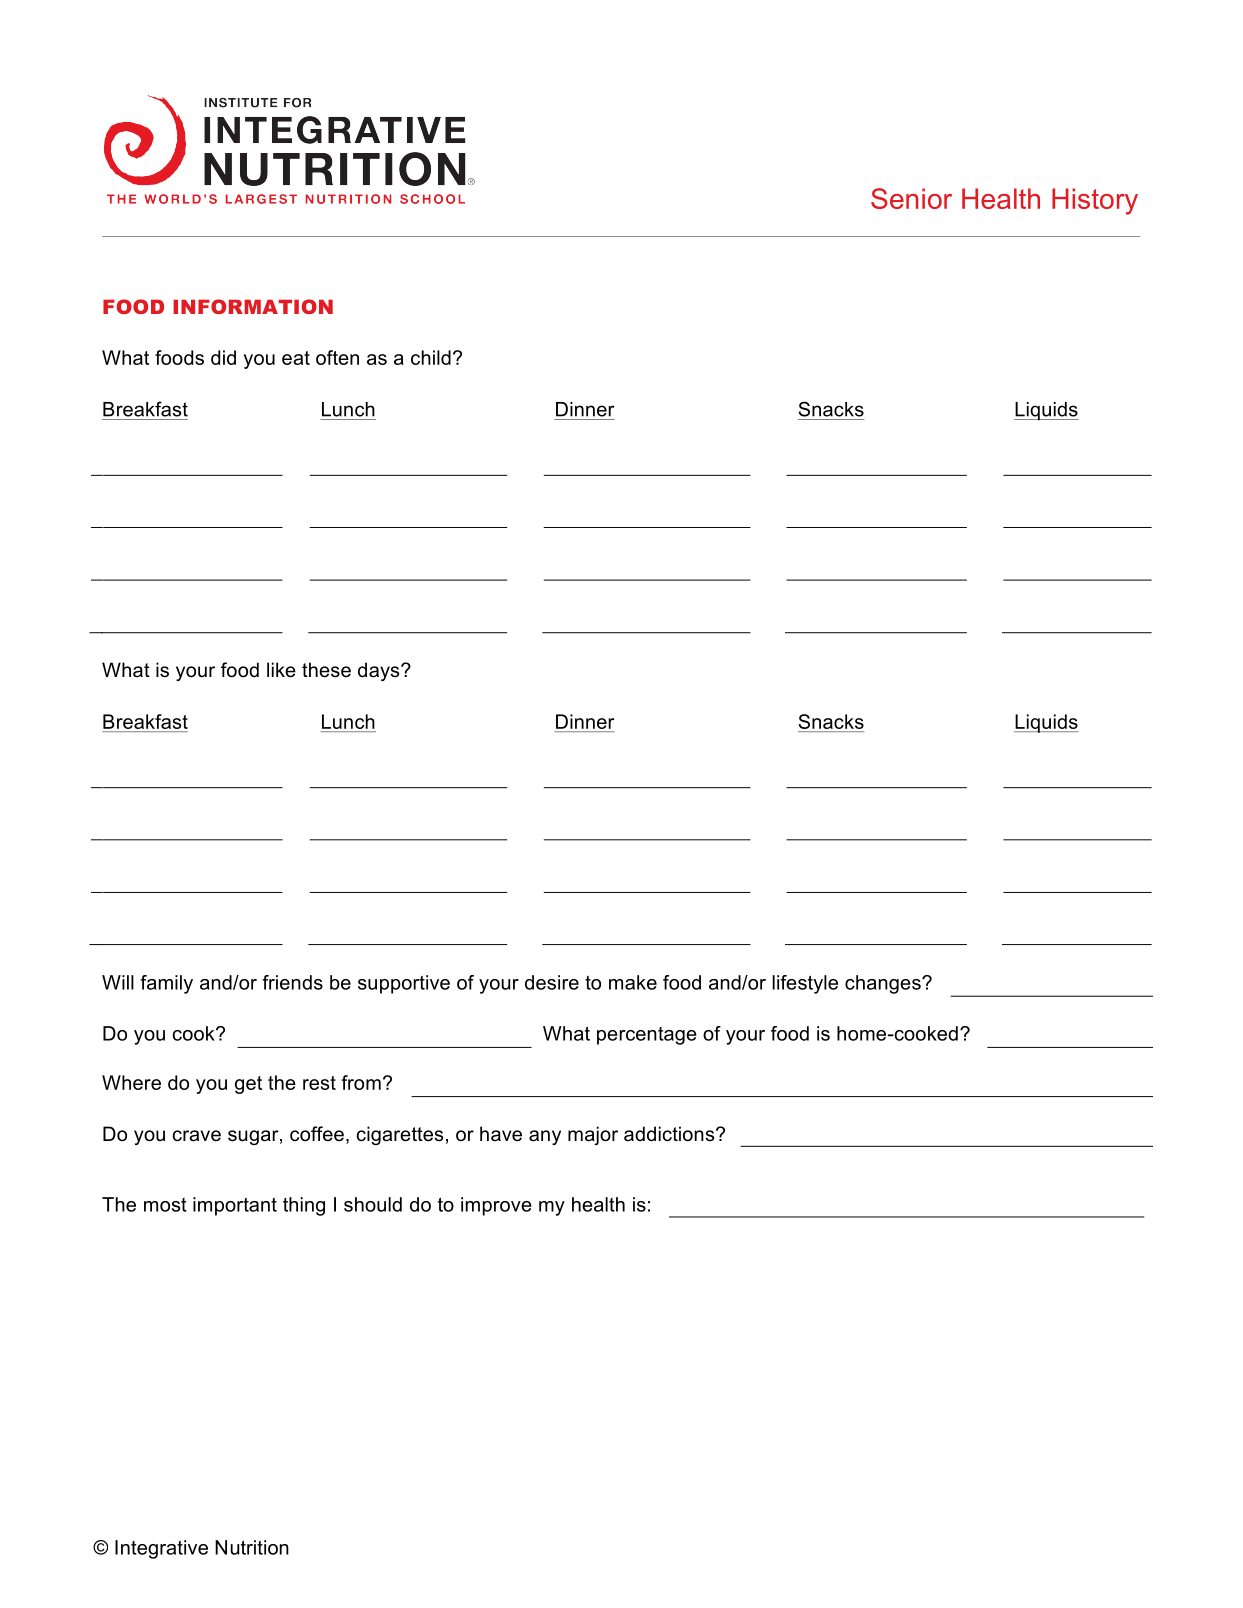 Image resolution: width=1243 pixels, height=1608 pixels. Describe the element at coordinates (431, 357) in the screenshot. I see `child` at that location.
